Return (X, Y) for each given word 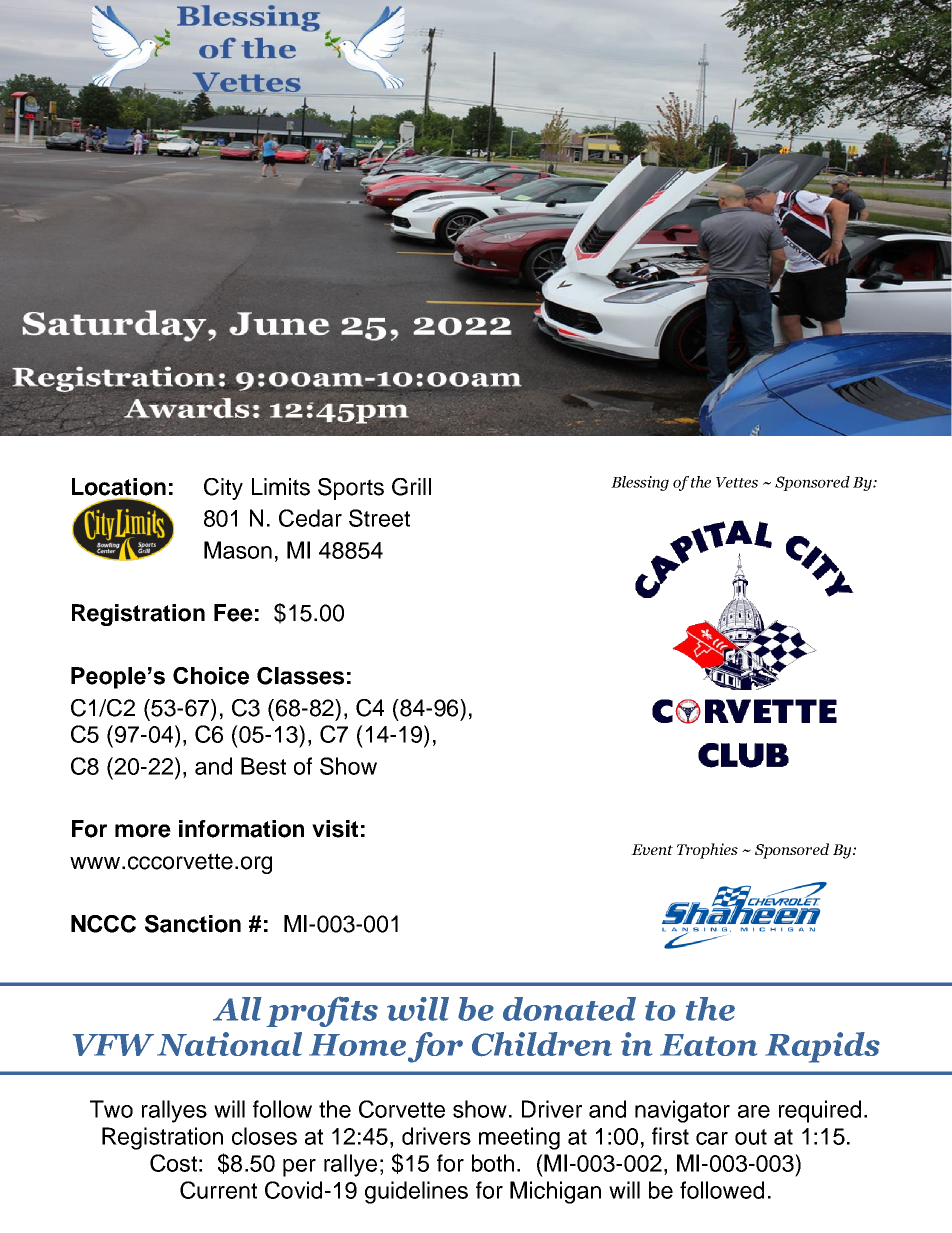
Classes (300, 676)
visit (335, 829)
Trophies (707, 851)
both (493, 1163)
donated (569, 1009)
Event (652, 849)
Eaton (708, 1045)
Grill (411, 487)
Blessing (640, 483)
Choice (211, 676)
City (223, 489)
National (229, 1044)
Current (218, 1190)
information (241, 829)
